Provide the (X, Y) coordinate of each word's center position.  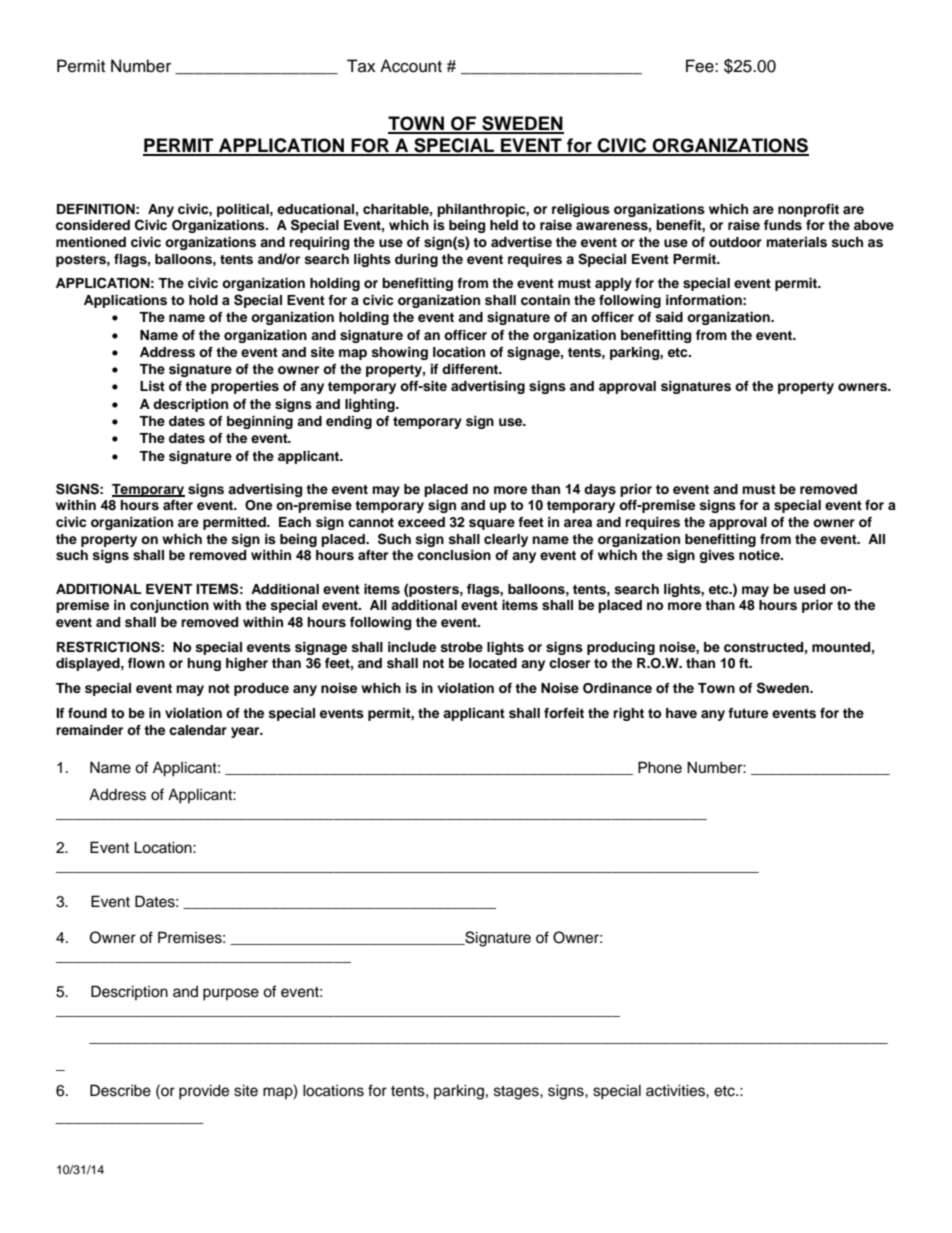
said (669, 317)
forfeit (564, 713)
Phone (660, 767)
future (748, 713)
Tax (361, 66)
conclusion (454, 555)
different (471, 369)
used (809, 589)
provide (204, 1092)
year (246, 732)
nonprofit (808, 210)
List (152, 386)
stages (517, 1093)
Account (411, 66)
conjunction (169, 606)
